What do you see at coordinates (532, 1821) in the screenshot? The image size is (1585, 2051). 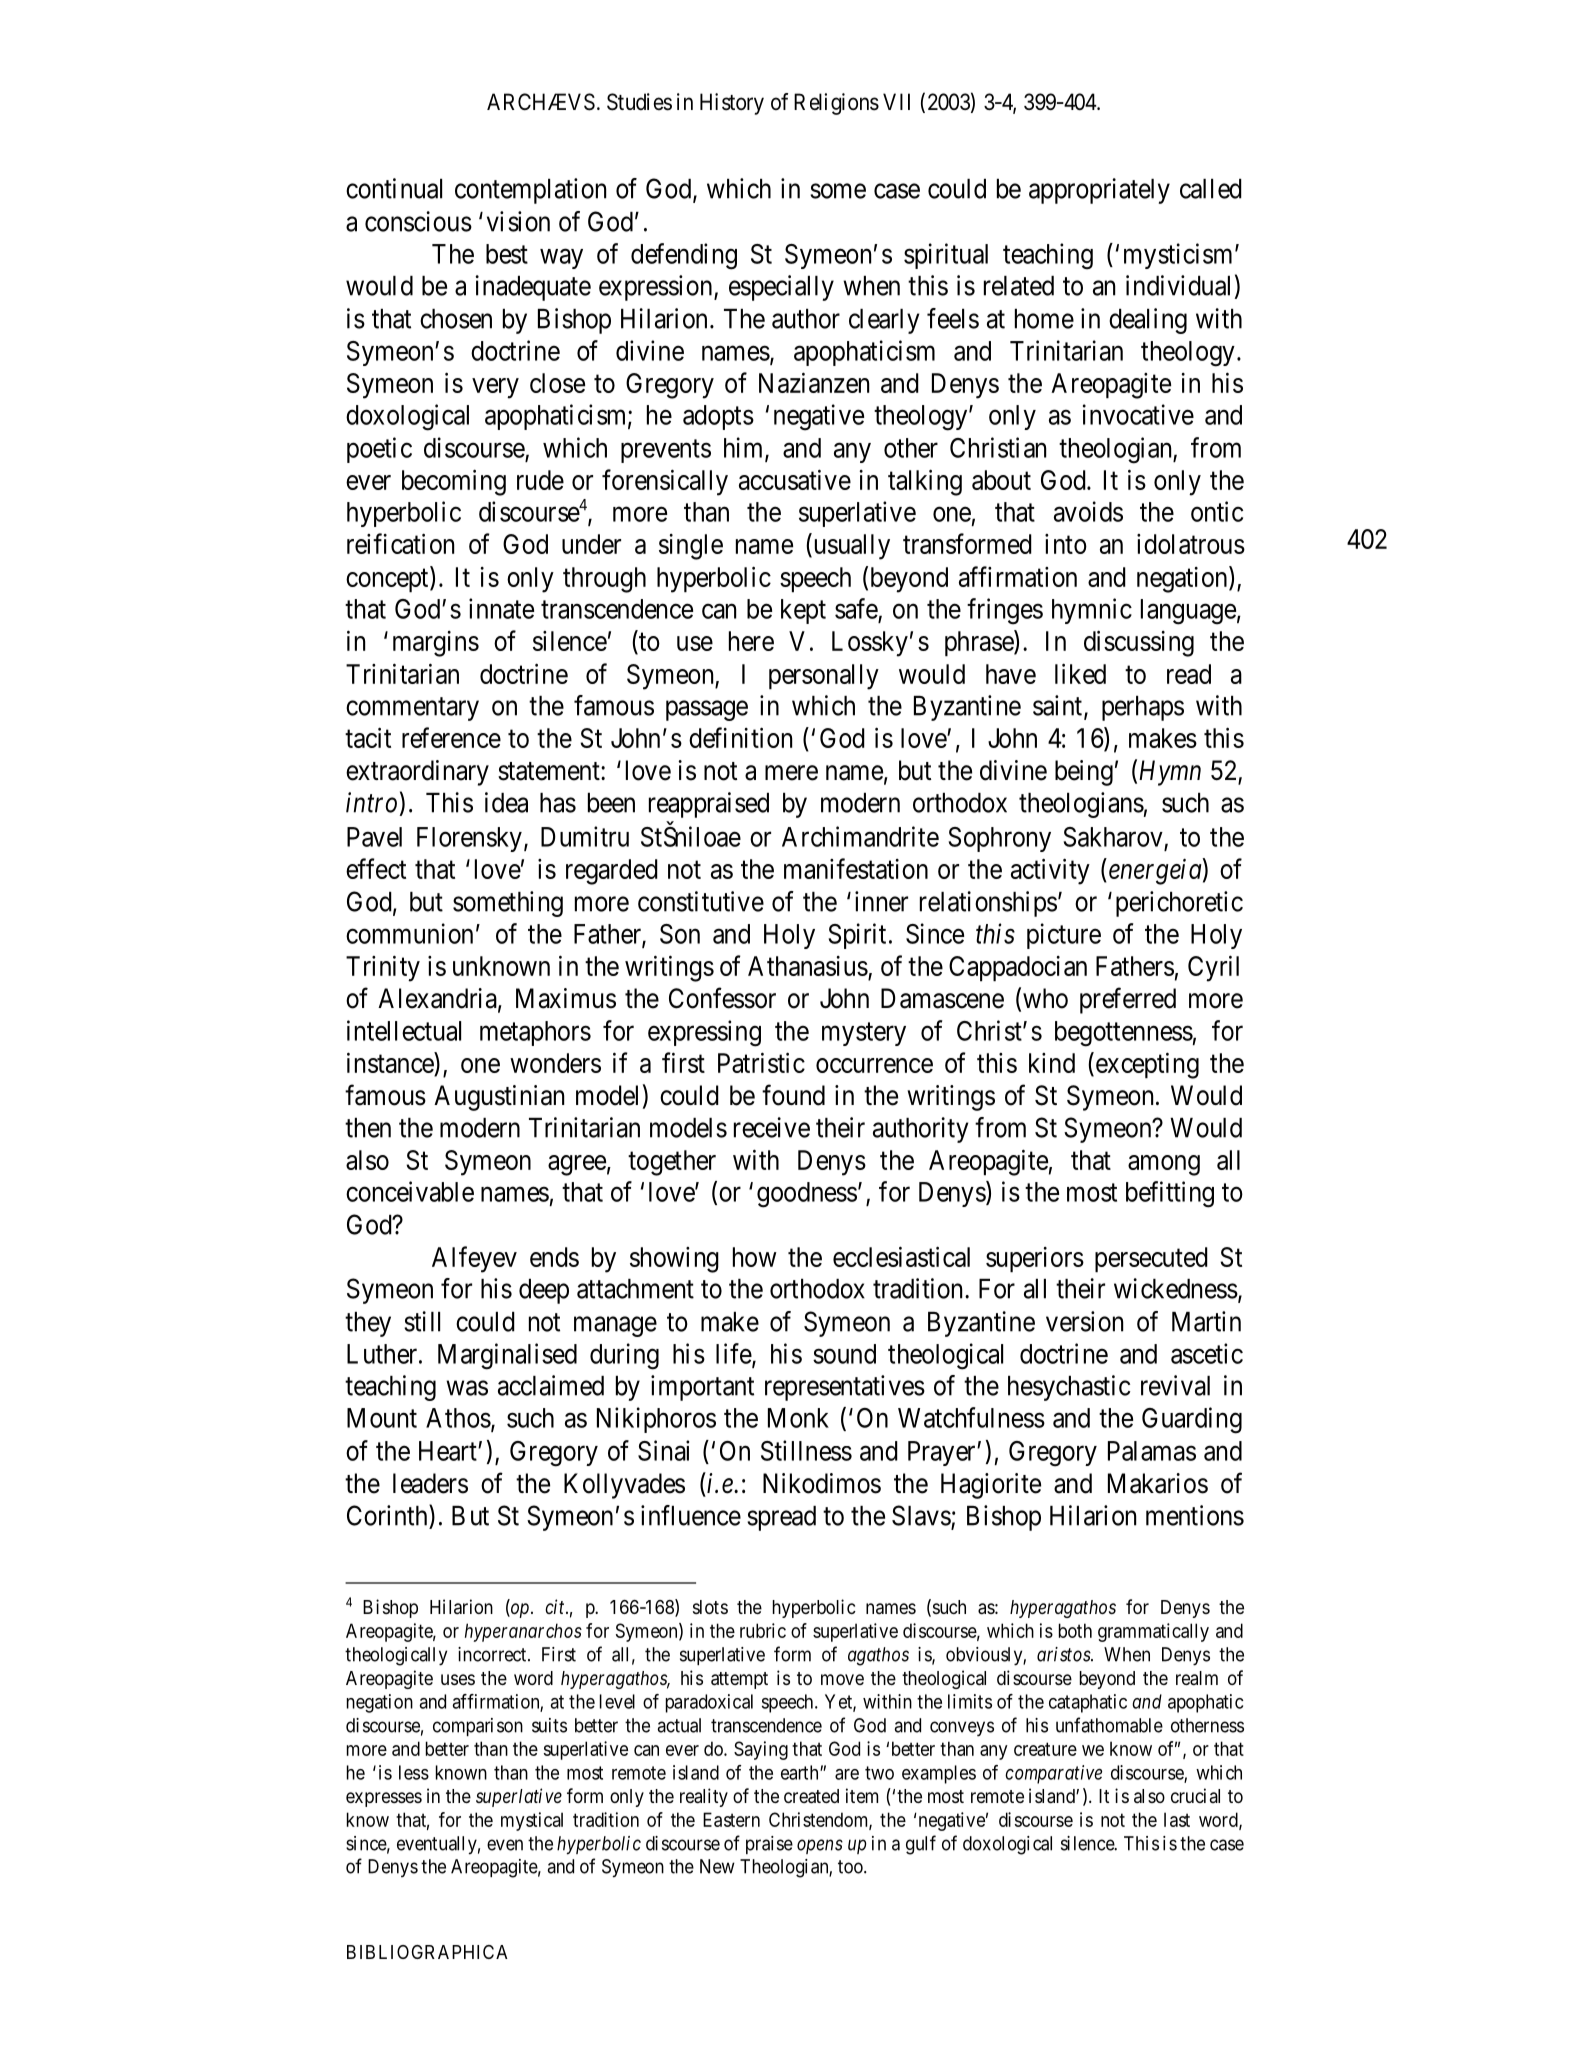 I see `mystical` at bounding box center [532, 1821].
